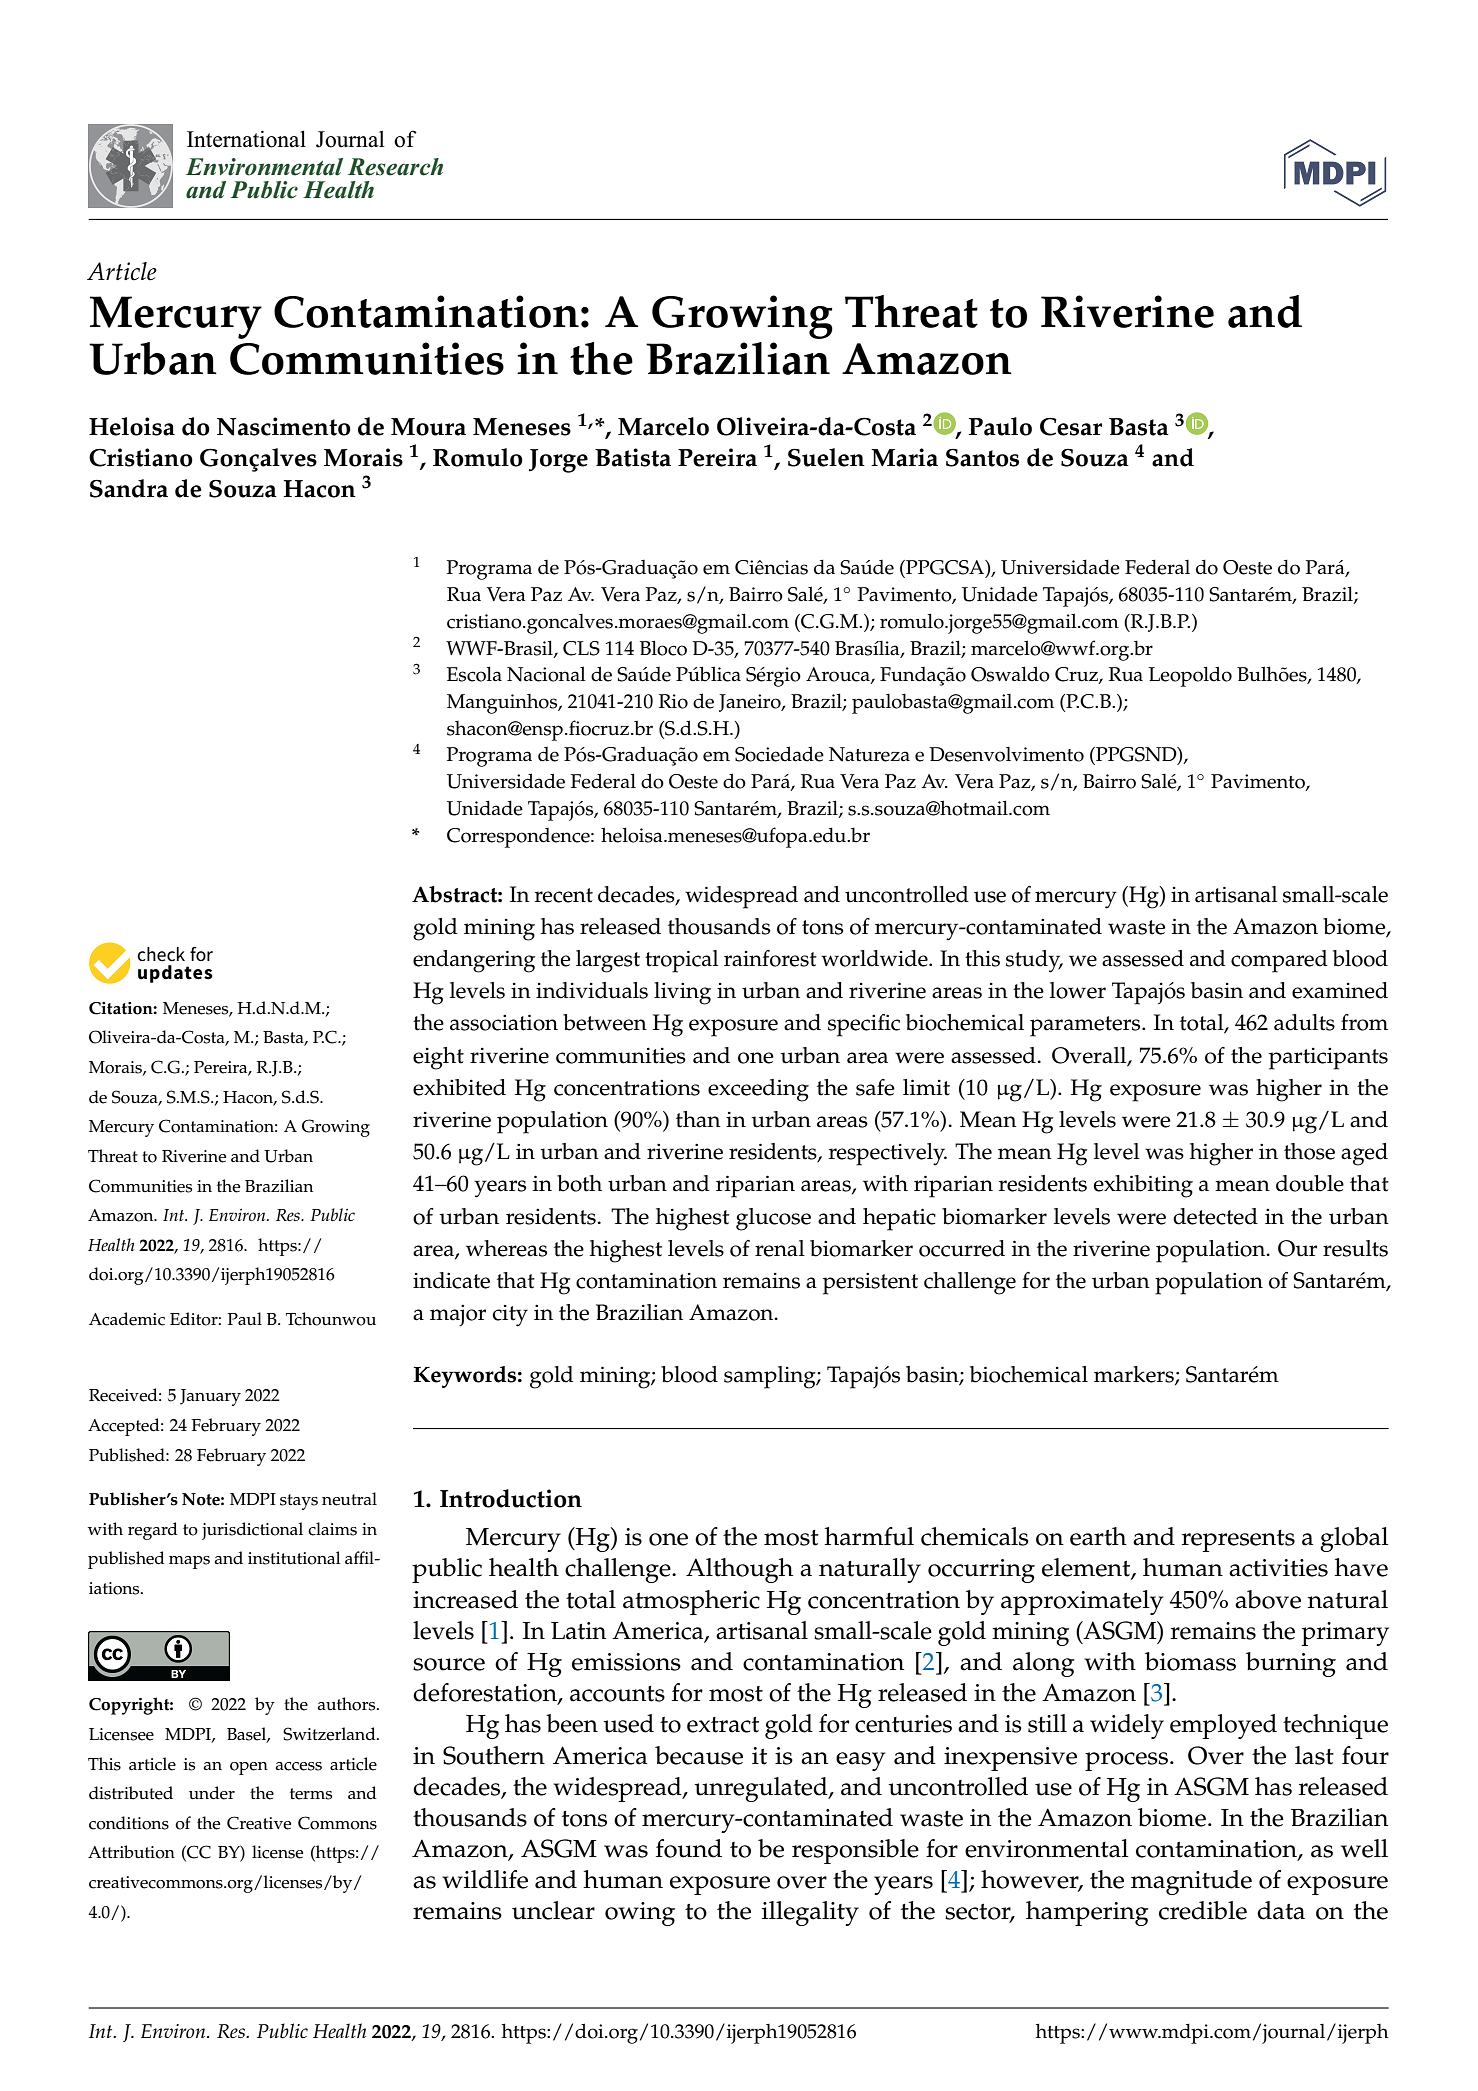 This screenshot has height=2091, width=1478. Describe the element at coordinates (682, 993) in the screenshot. I see `living` at that location.
